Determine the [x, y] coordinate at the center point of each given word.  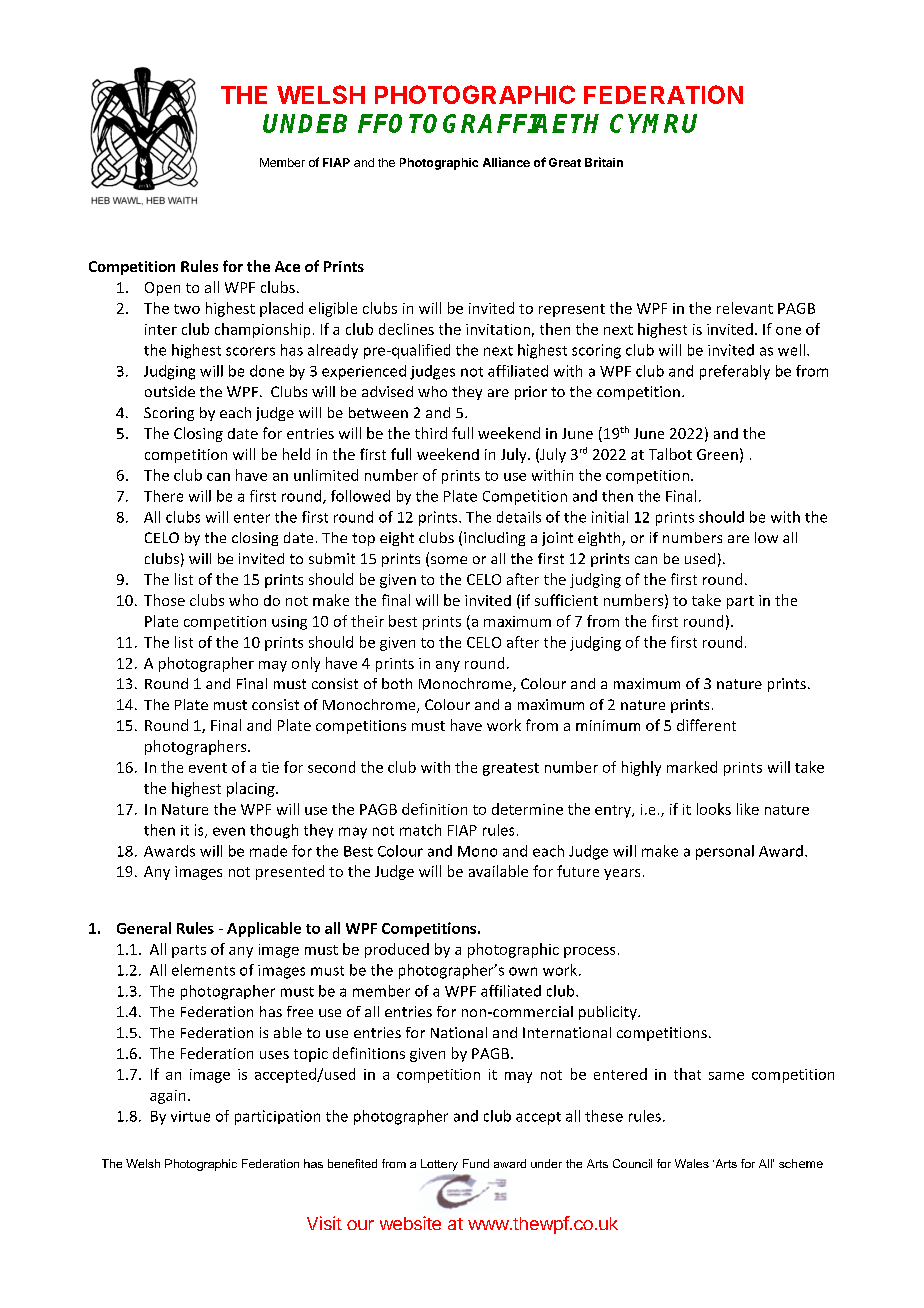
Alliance [506, 162]
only [306, 664]
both [397, 683]
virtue [190, 1116]
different [706, 725]
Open [162, 289]
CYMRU [653, 123]
